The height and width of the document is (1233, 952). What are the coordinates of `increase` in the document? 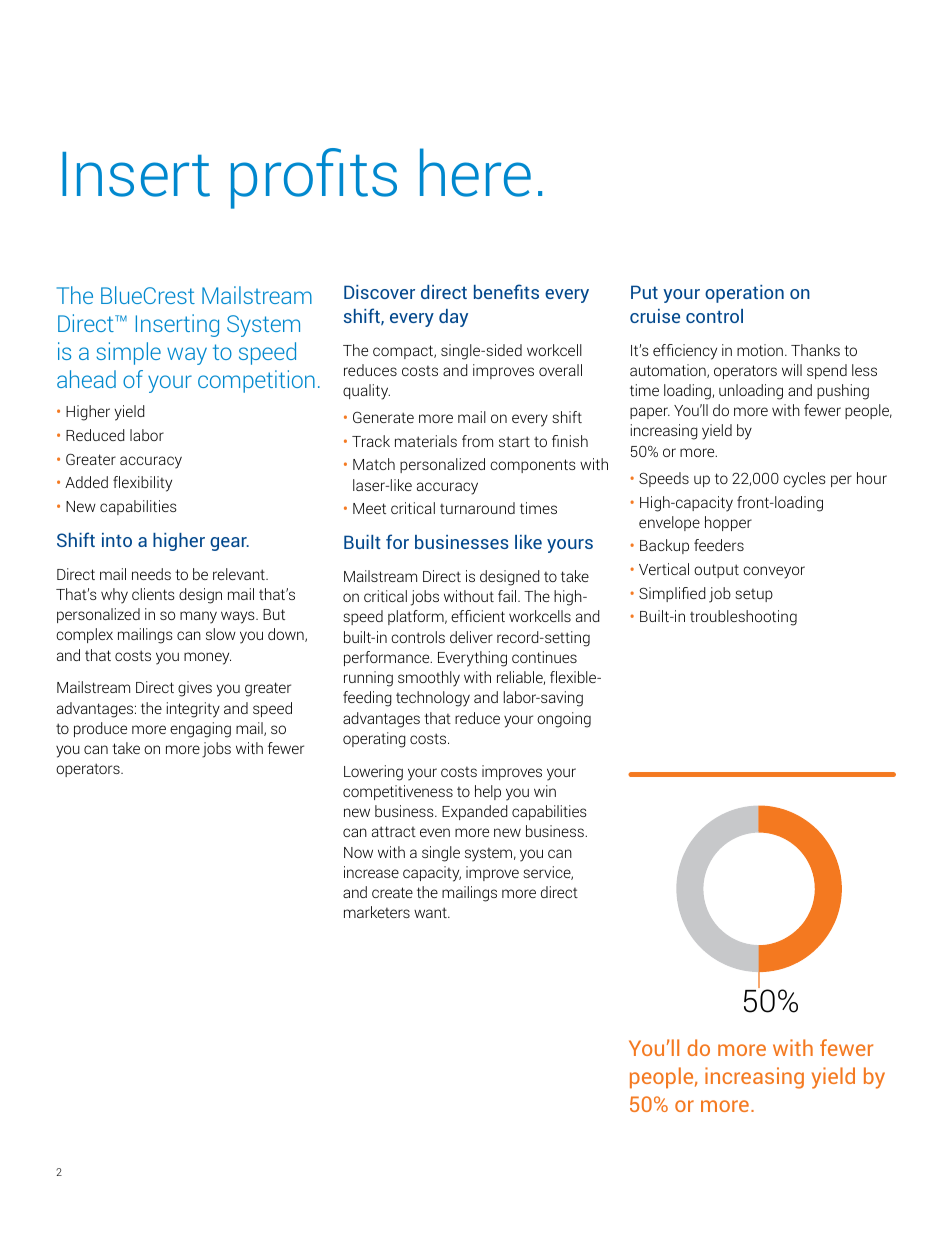 It's located at (371, 872).
